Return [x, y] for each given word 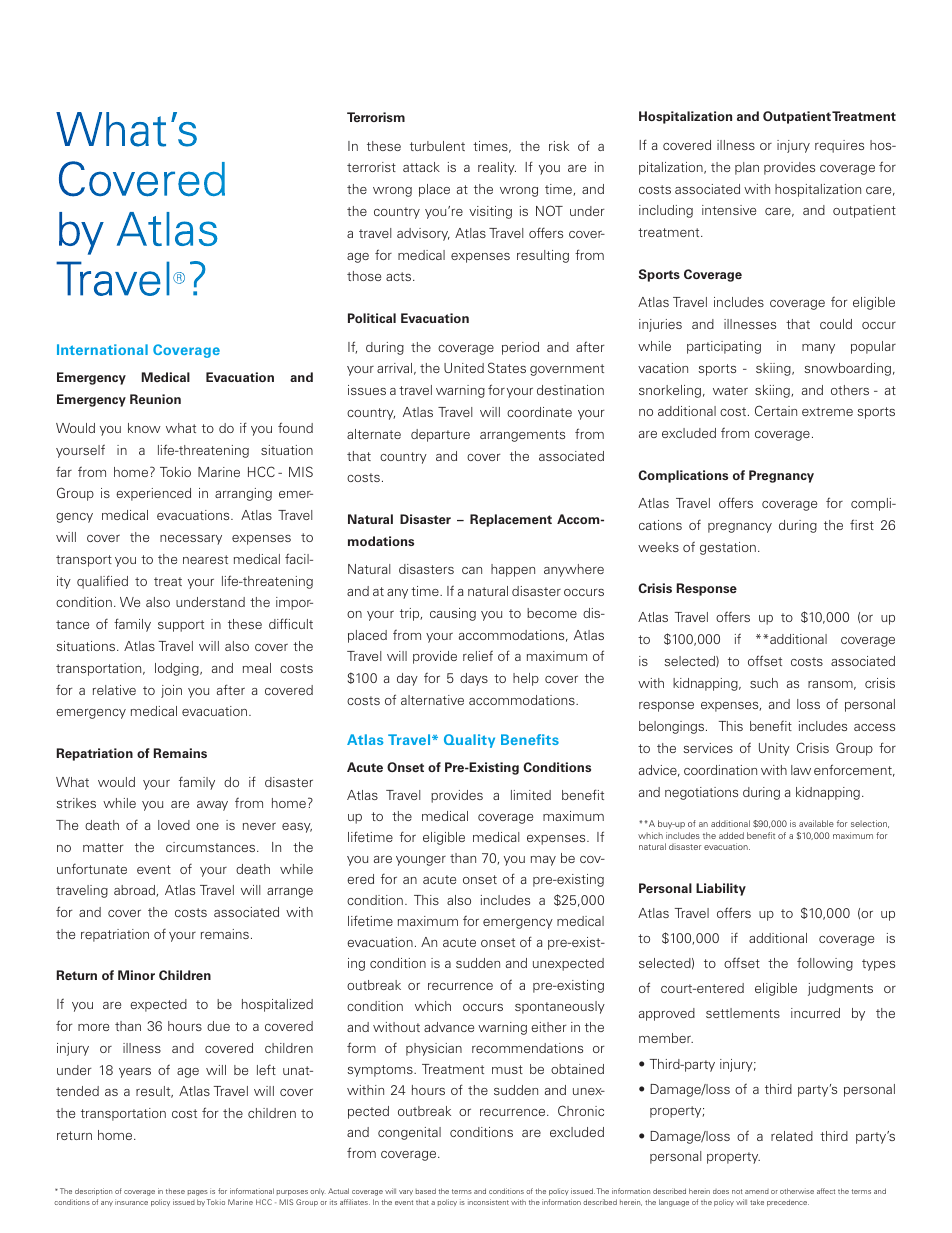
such [764, 683]
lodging [178, 669]
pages [198, 1193]
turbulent [437, 146]
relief [478, 655]
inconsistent [488, 1202]
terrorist [371, 167]
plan [747, 168]
